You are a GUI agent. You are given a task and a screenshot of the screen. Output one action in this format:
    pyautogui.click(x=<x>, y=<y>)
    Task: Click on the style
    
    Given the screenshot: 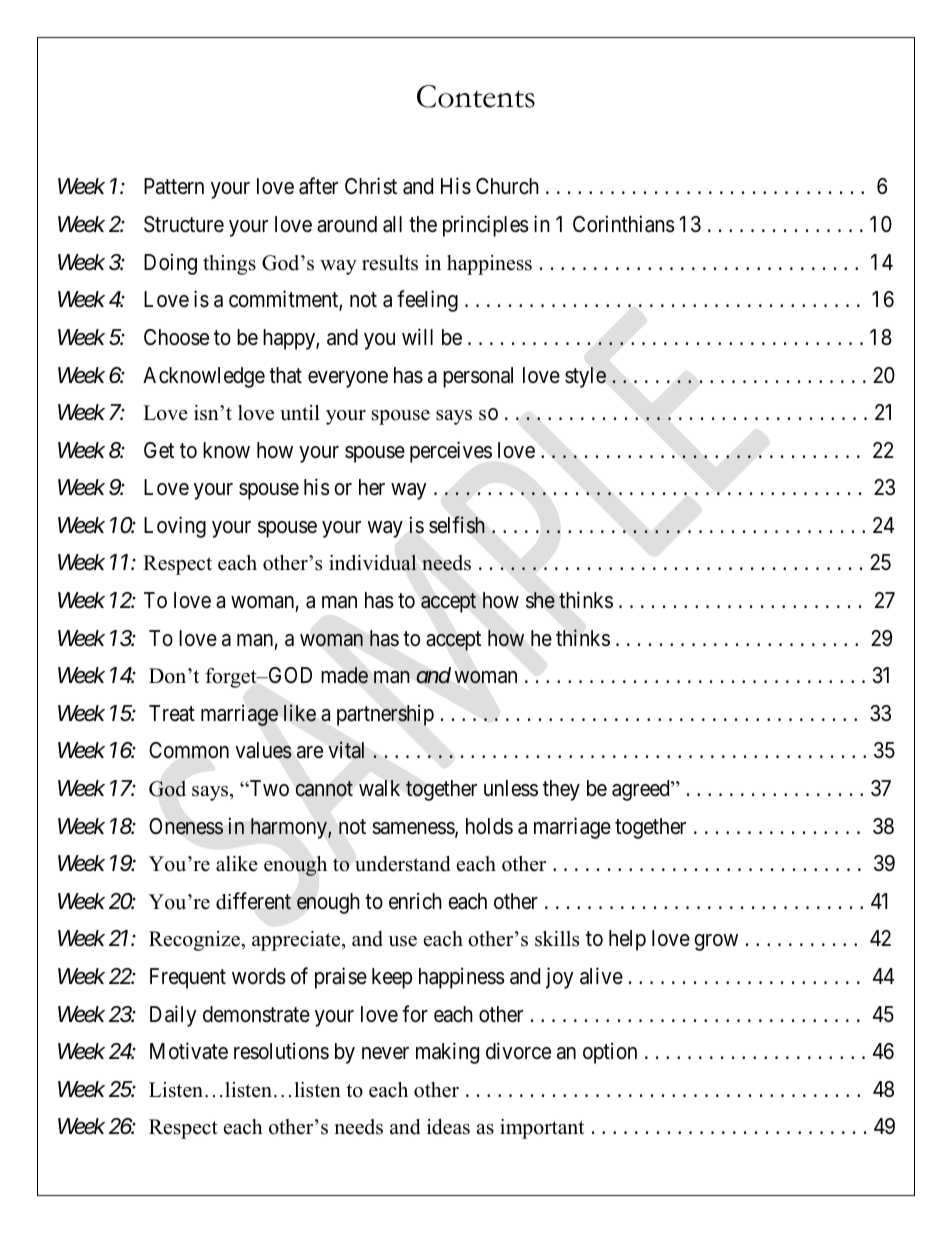 What is the action you would take?
    pyautogui.click(x=585, y=377)
